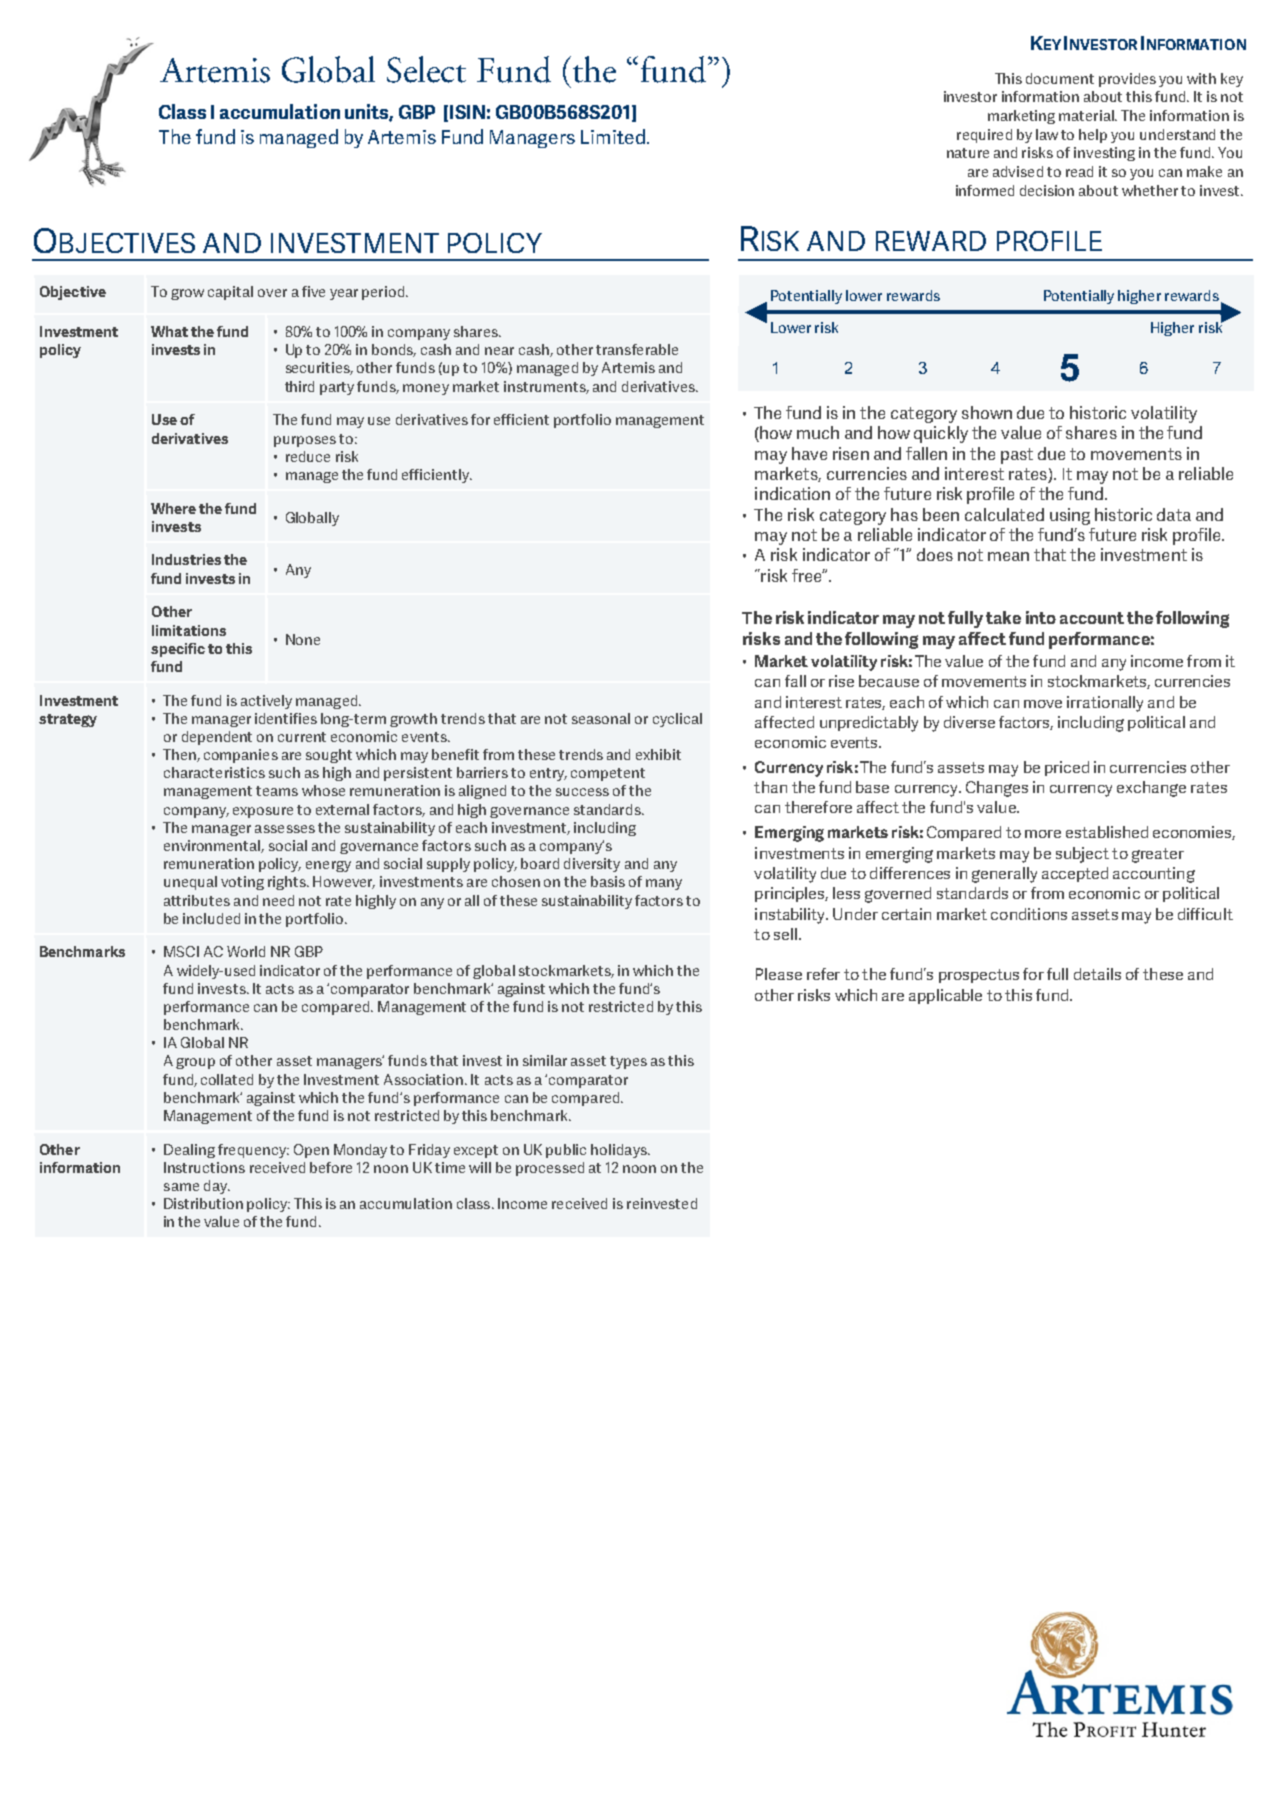  Describe the element at coordinates (1107, 832) in the screenshot. I see `established` at that location.
